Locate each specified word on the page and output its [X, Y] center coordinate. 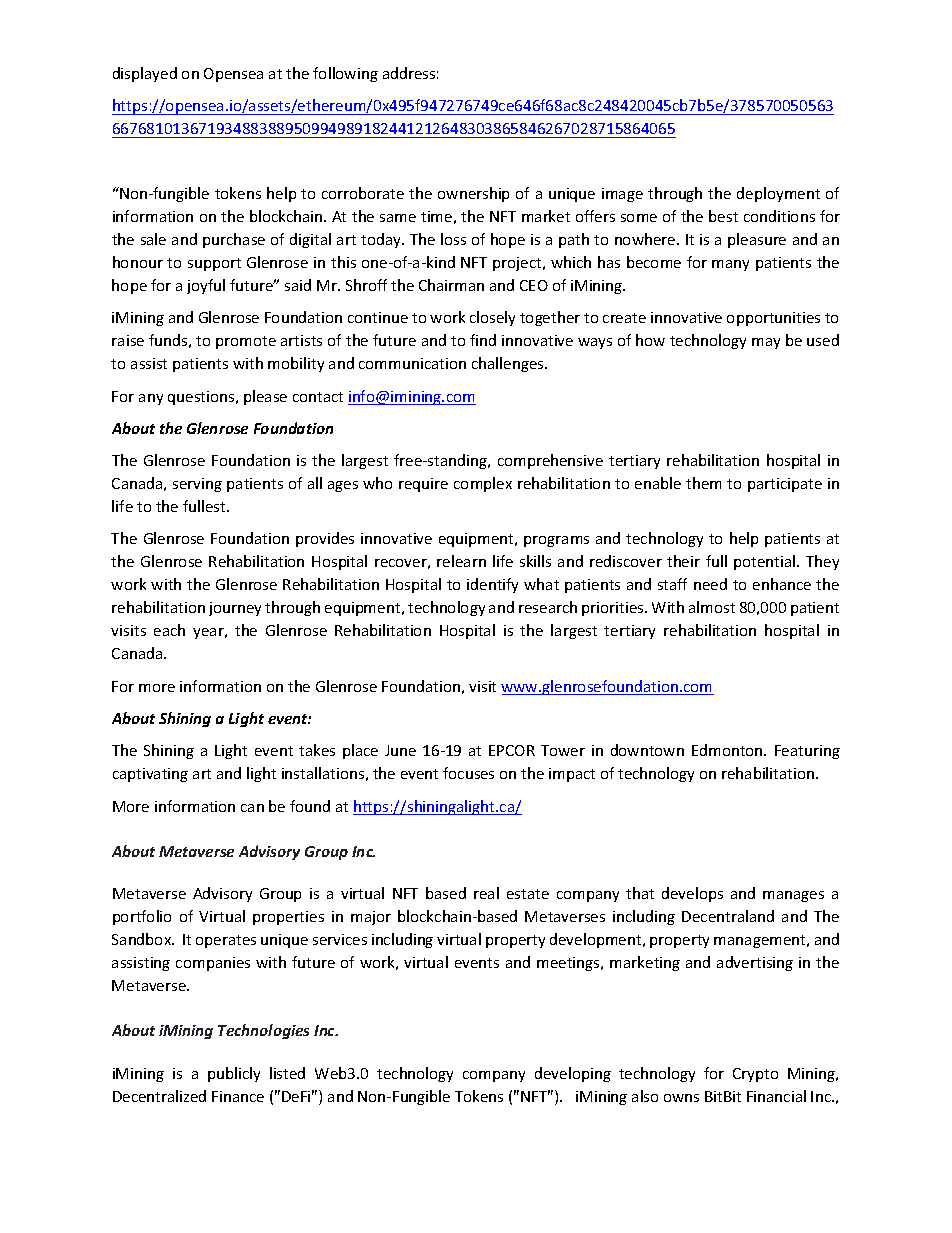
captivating [150, 775]
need [710, 584]
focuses [468, 773]
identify [492, 585]
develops [692, 894]
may [766, 343]
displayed [145, 74]
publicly [234, 1074]
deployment [778, 194]
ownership [473, 194]
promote [246, 342]
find [483, 340]
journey [235, 609]
